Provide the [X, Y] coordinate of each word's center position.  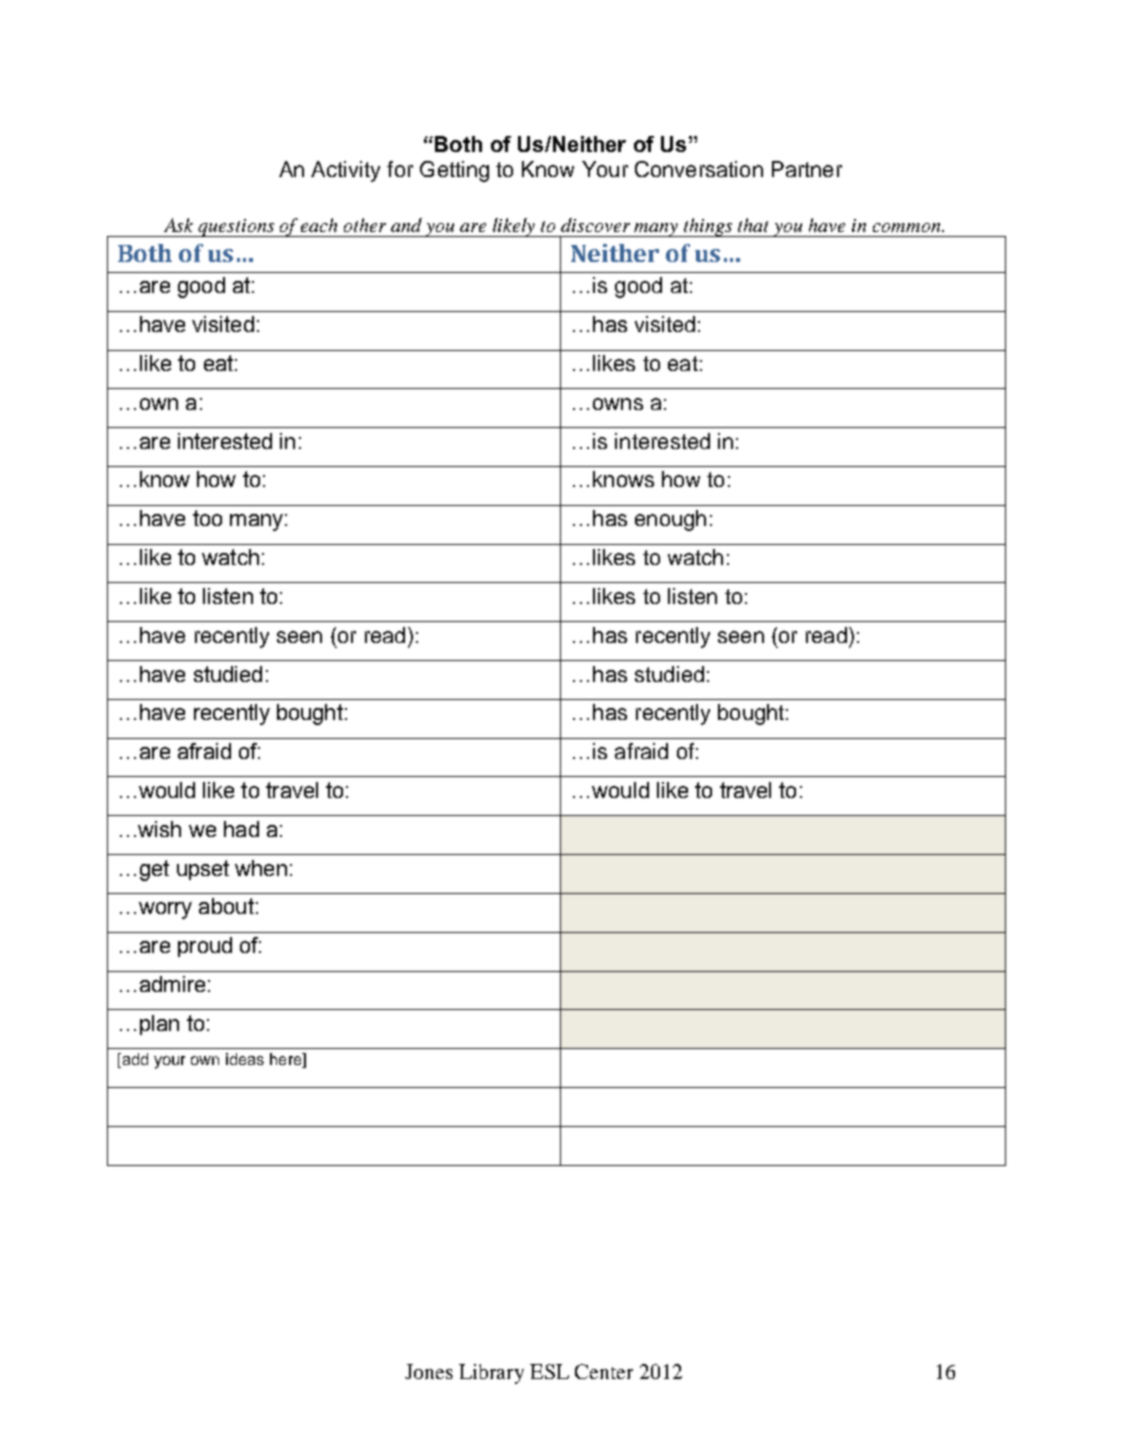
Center [604, 1371]
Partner [807, 169]
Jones [429, 1371]
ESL [549, 1371]
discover [595, 225]
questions [237, 228]
